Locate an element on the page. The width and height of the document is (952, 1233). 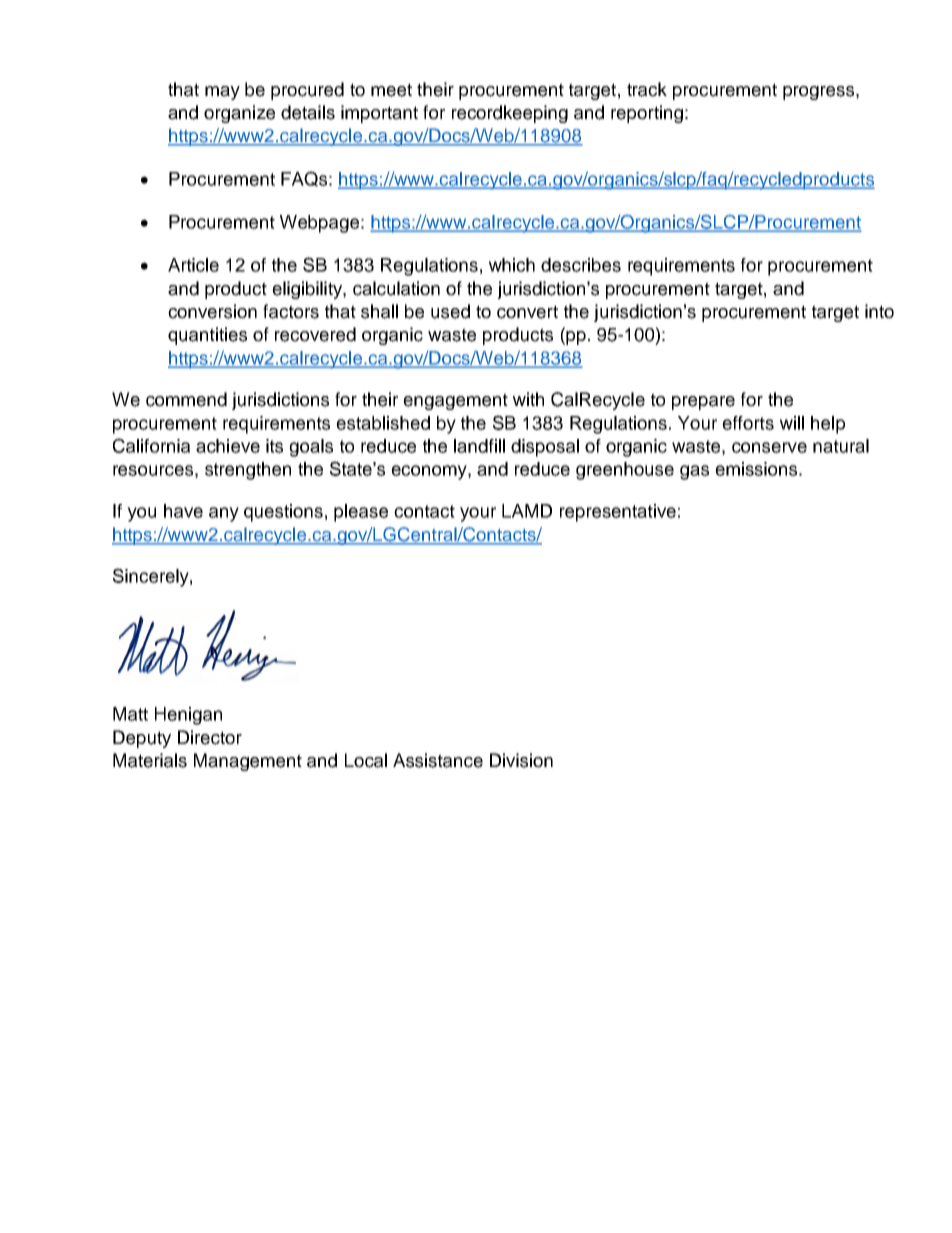
will is located at coordinates (792, 423).
